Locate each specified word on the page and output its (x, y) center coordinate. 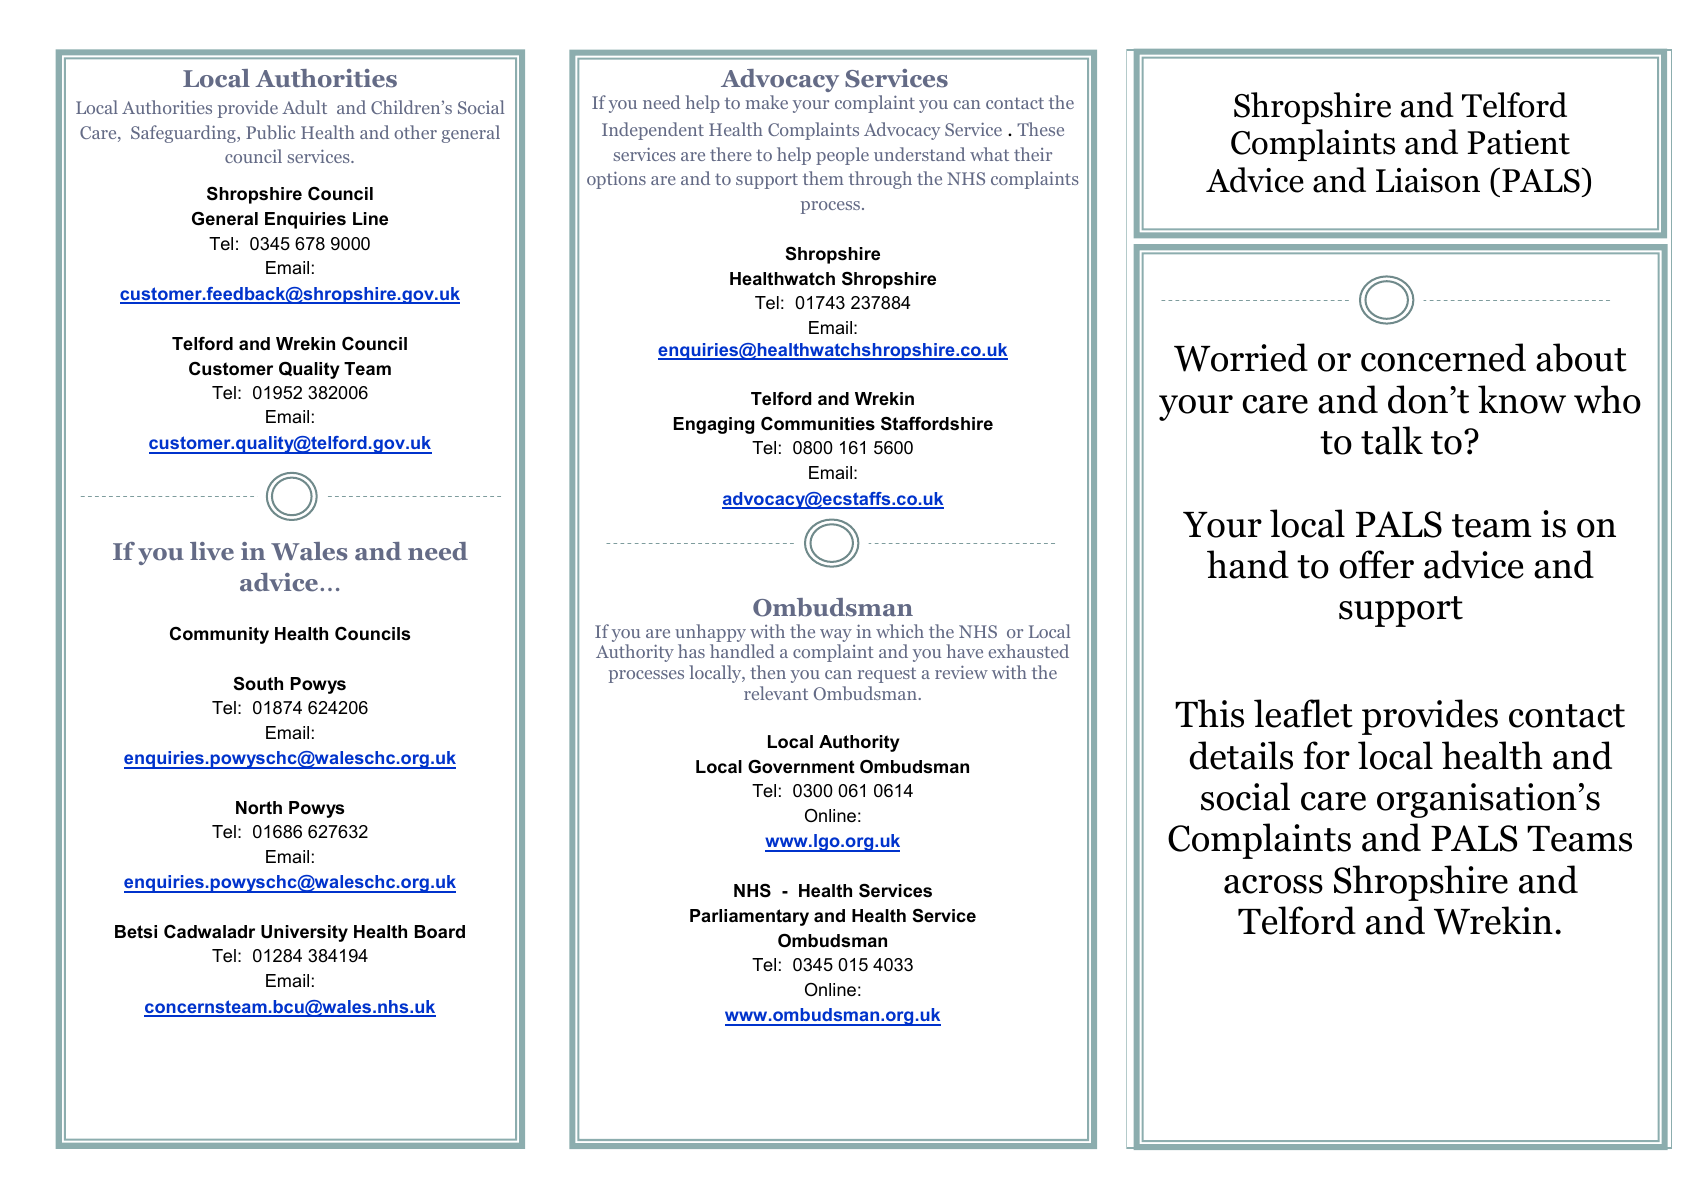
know (1522, 399)
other (415, 132)
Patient (1519, 142)
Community (219, 635)
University (304, 933)
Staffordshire (937, 423)
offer (1376, 564)
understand (919, 154)
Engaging (714, 425)
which (900, 631)
